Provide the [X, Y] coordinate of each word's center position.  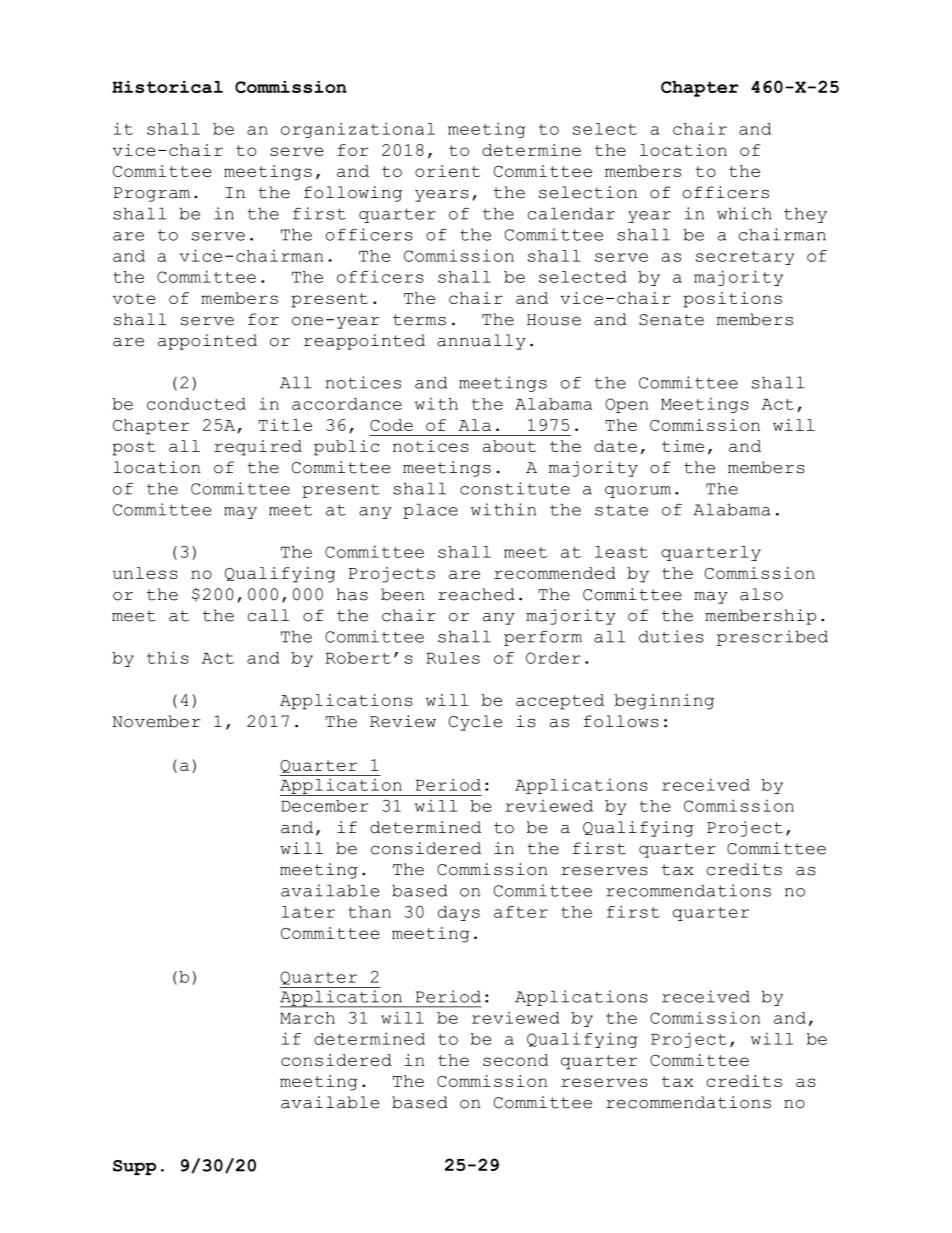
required [258, 448]
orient [447, 171]
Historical [167, 87]
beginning [664, 702]
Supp [134, 1167]
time [683, 446]
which [744, 213]
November [156, 721]
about [509, 446]
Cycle [476, 723]
